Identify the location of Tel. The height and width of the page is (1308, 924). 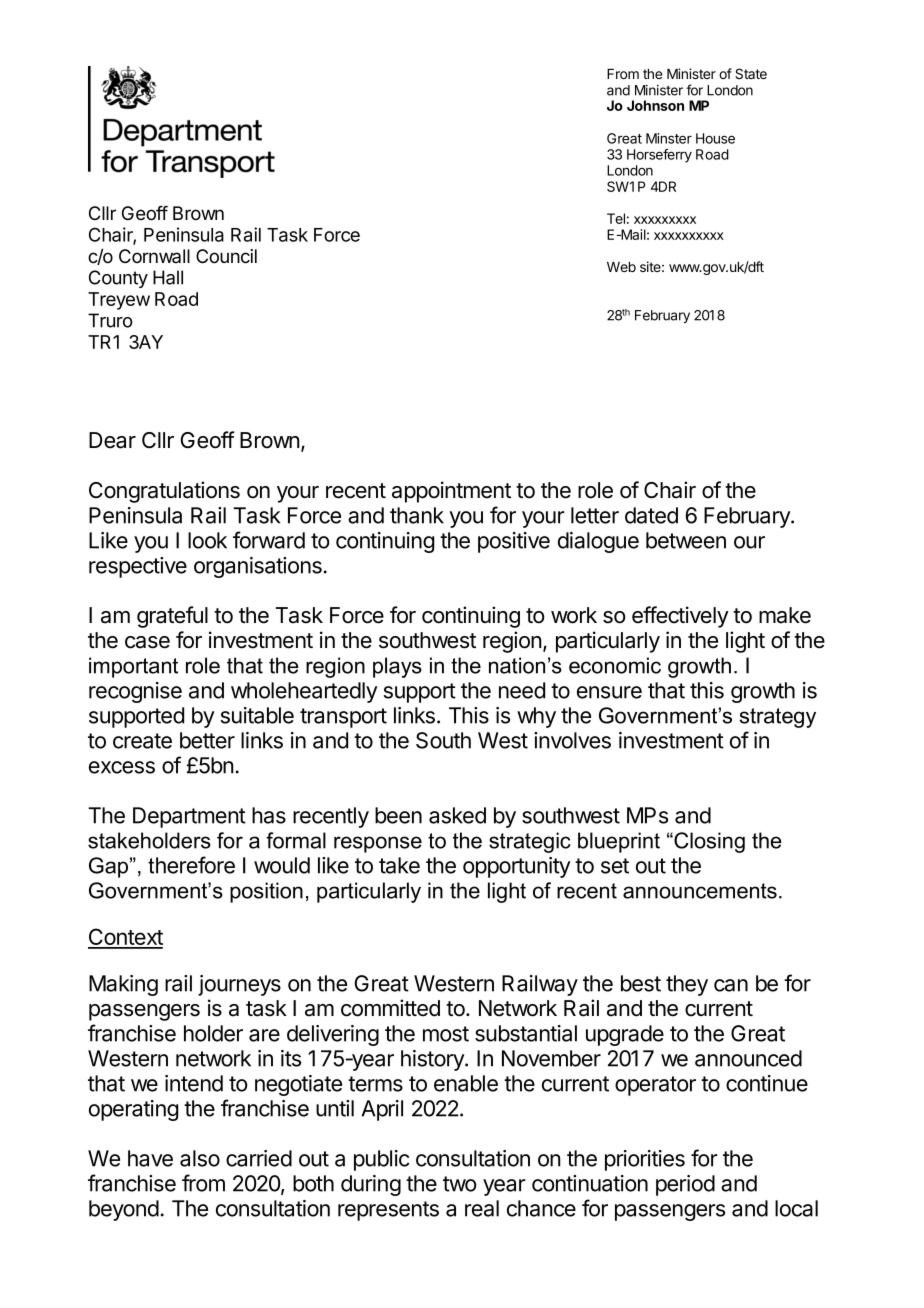
(616, 218).
